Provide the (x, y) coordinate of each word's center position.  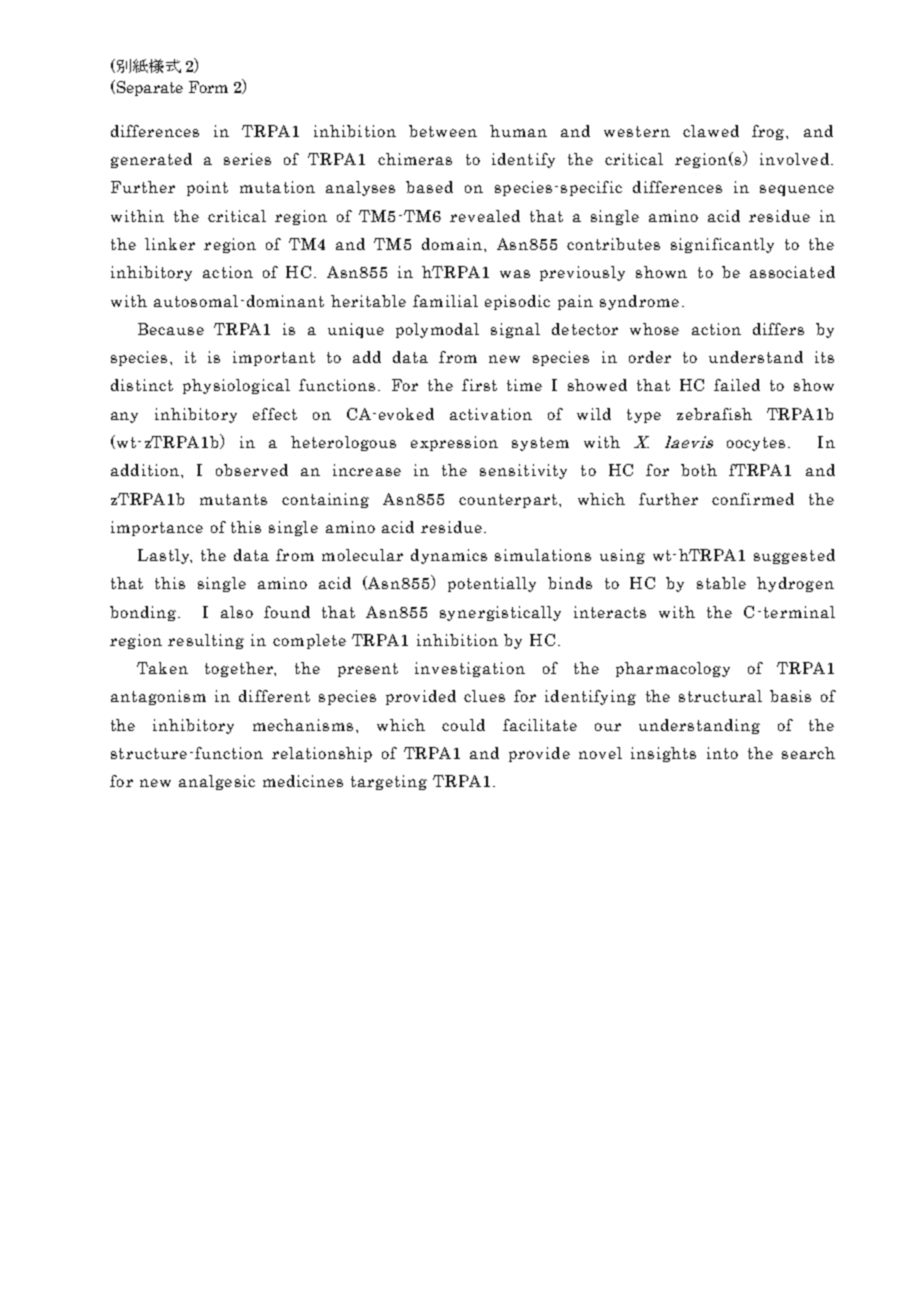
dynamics (449, 556)
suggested (794, 556)
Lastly (165, 556)
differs (778, 329)
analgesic (217, 782)
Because (171, 329)
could (463, 725)
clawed (711, 131)
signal (515, 330)
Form (208, 87)
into (722, 753)
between (443, 131)
